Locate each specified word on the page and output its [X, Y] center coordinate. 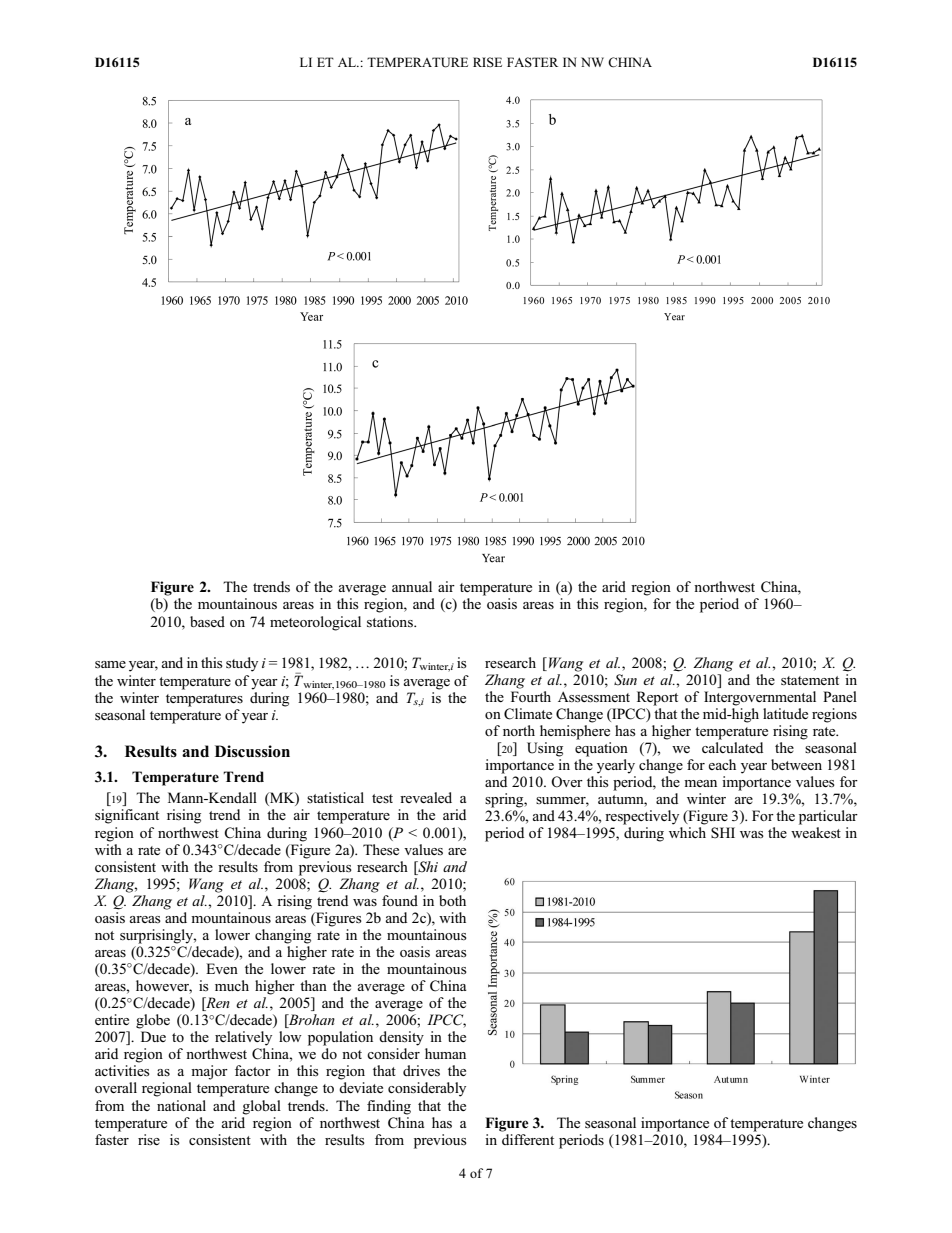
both [452, 900]
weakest [816, 833]
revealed [426, 797]
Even [222, 968]
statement [810, 681]
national [181, 1105]
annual [412, 586]
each [722, 764]
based [207, 622]
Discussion [252, 751]
